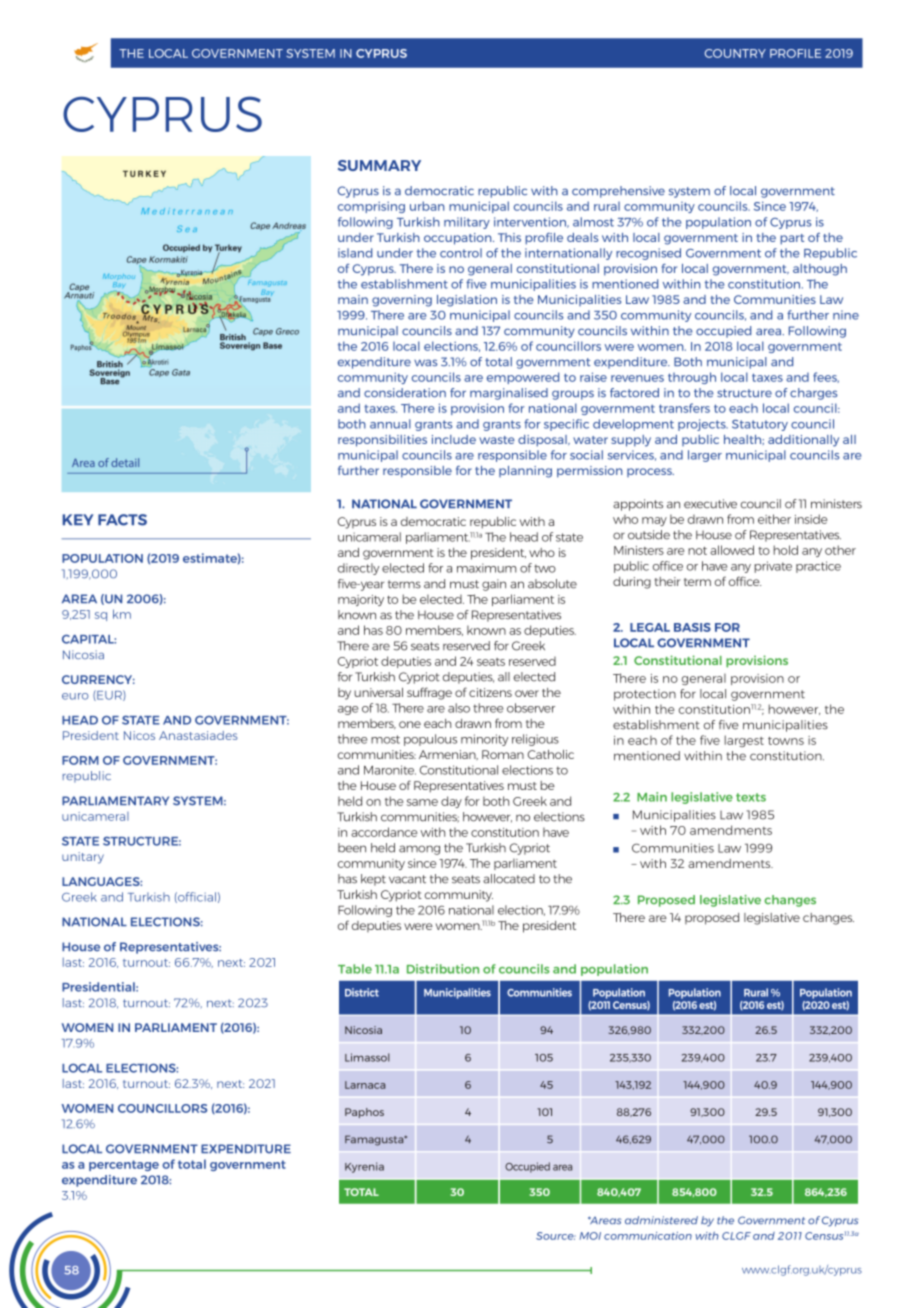  What do you see at coordinates (490, 692) in the page?
I see `citizens` at bounding box center [490, 692].
